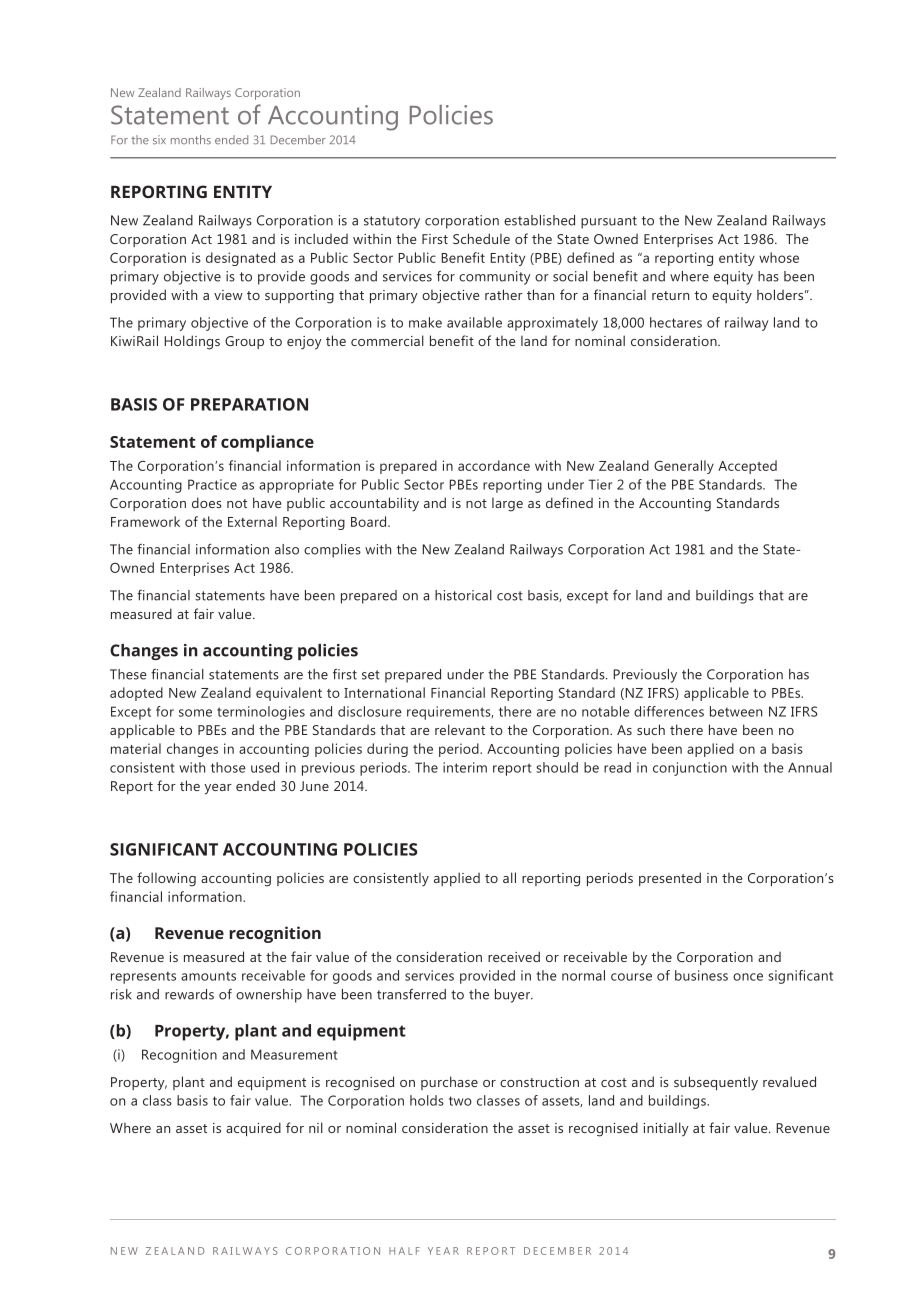 Image resolution: width=924 pixels, height=1308 pixels. Describe the element at coordinates (747, 467) in the screenshot. I see `Accepted` at that location.
